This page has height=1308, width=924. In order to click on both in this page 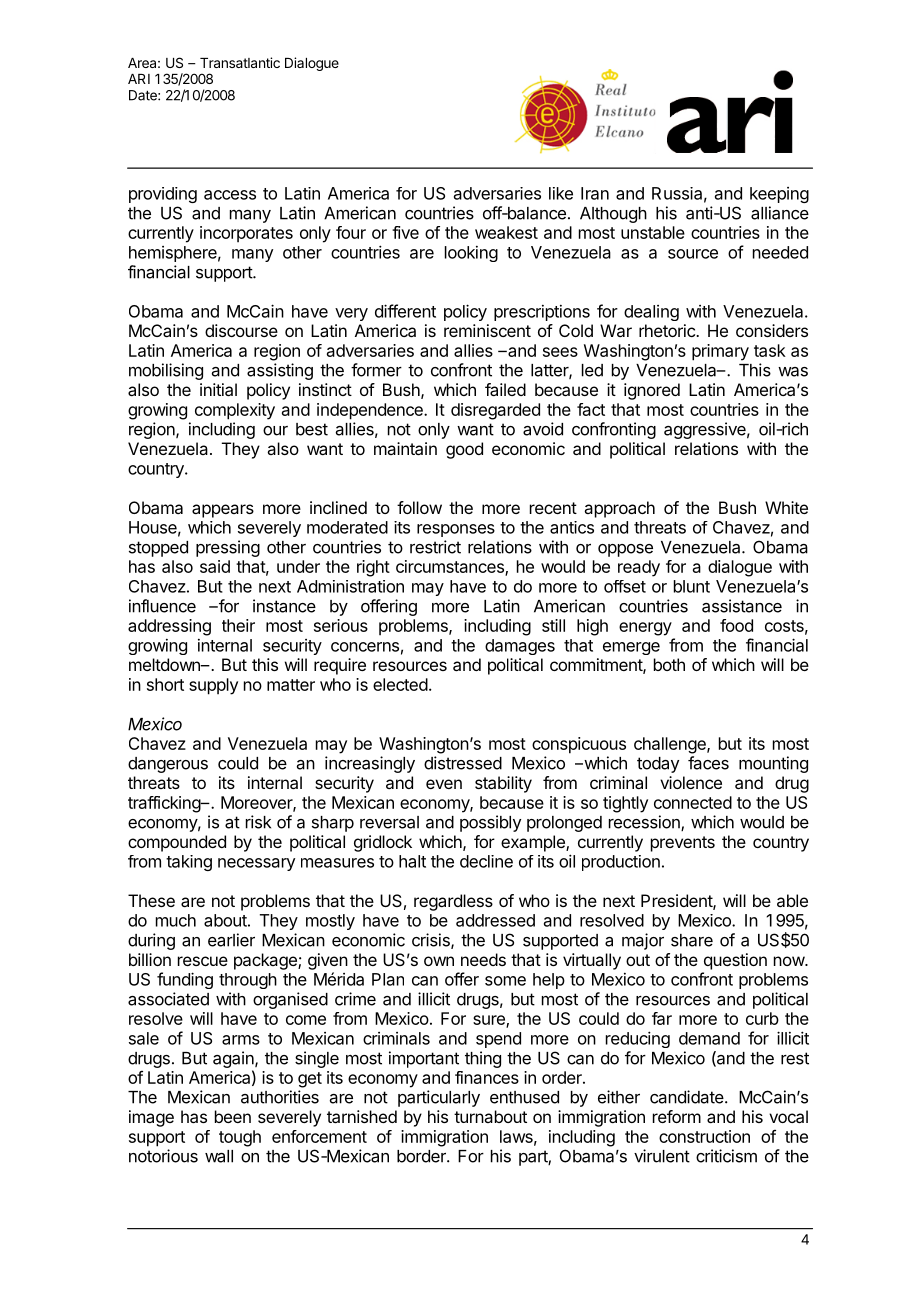, I will do `click(669, 664)`.
